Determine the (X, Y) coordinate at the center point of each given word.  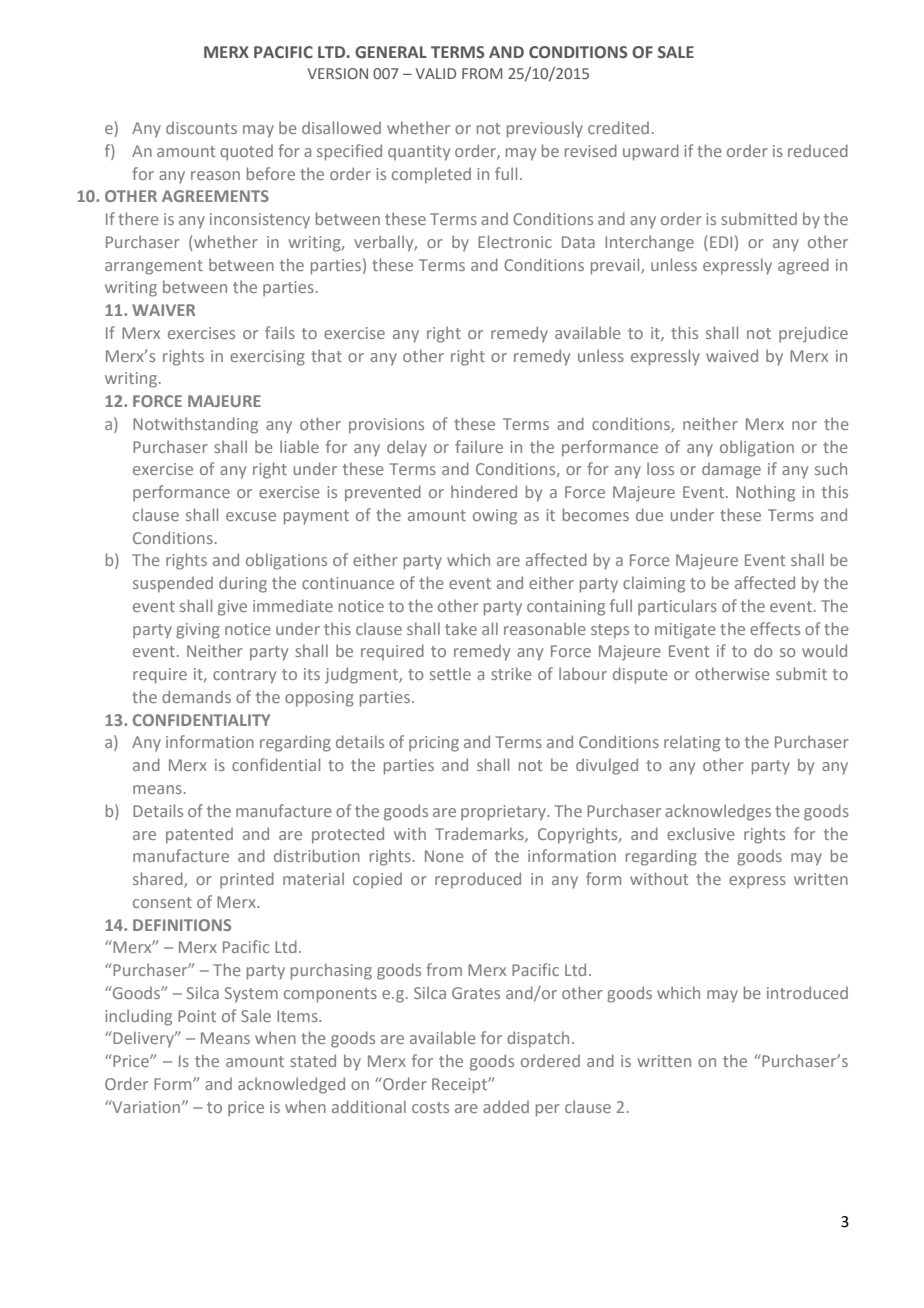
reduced (818, 150)
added (506, 1106)
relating (692, 743)
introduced (807, 992)
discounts (201, 127)
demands (196, 696)
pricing (434, 744)
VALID (436, 73)
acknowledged (291, 1085)
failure (479, 446)
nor (804, 425)
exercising (267, 358)
